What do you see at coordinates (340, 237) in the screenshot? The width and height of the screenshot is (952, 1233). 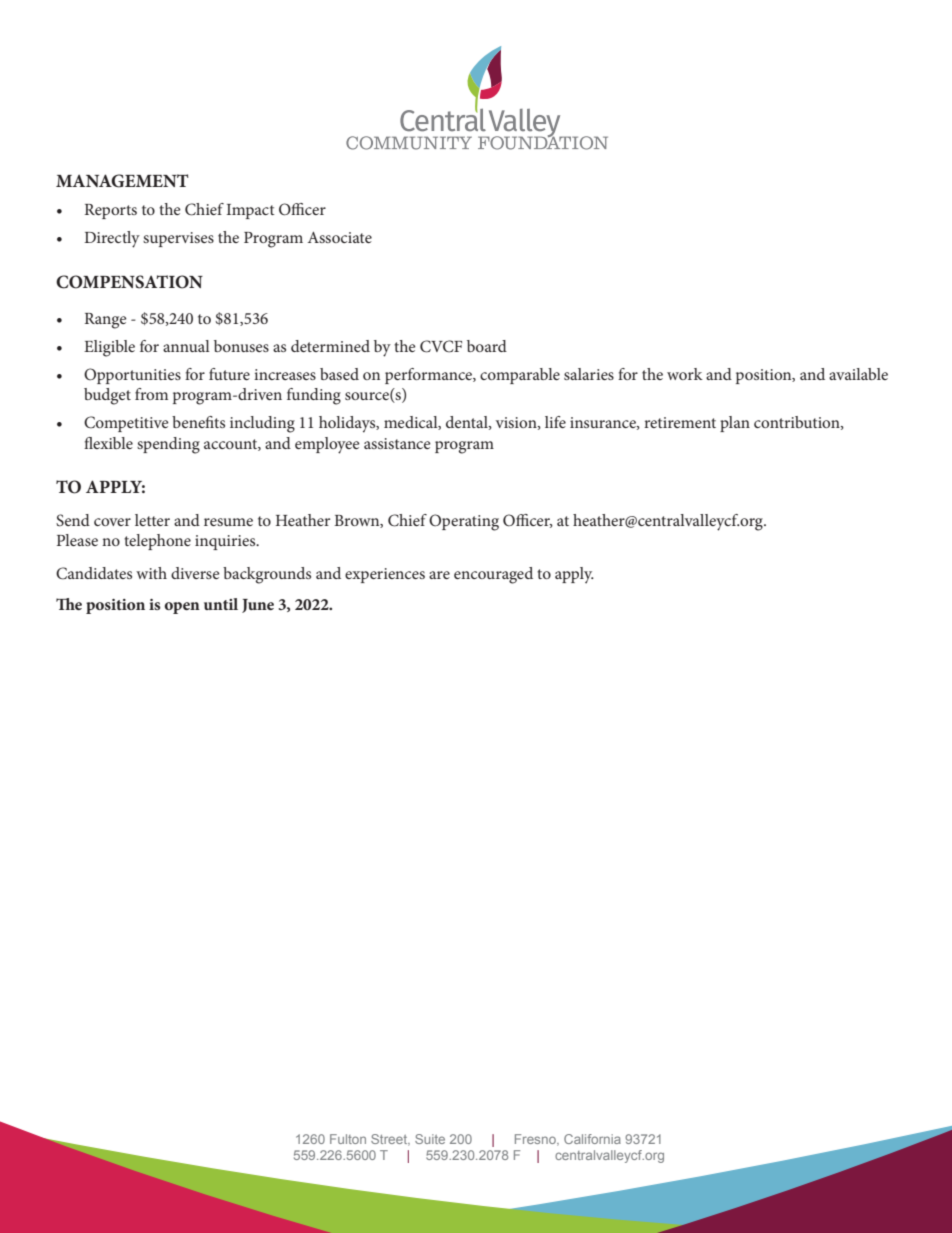 I see `Associate` at bounding box center [340, 237].
